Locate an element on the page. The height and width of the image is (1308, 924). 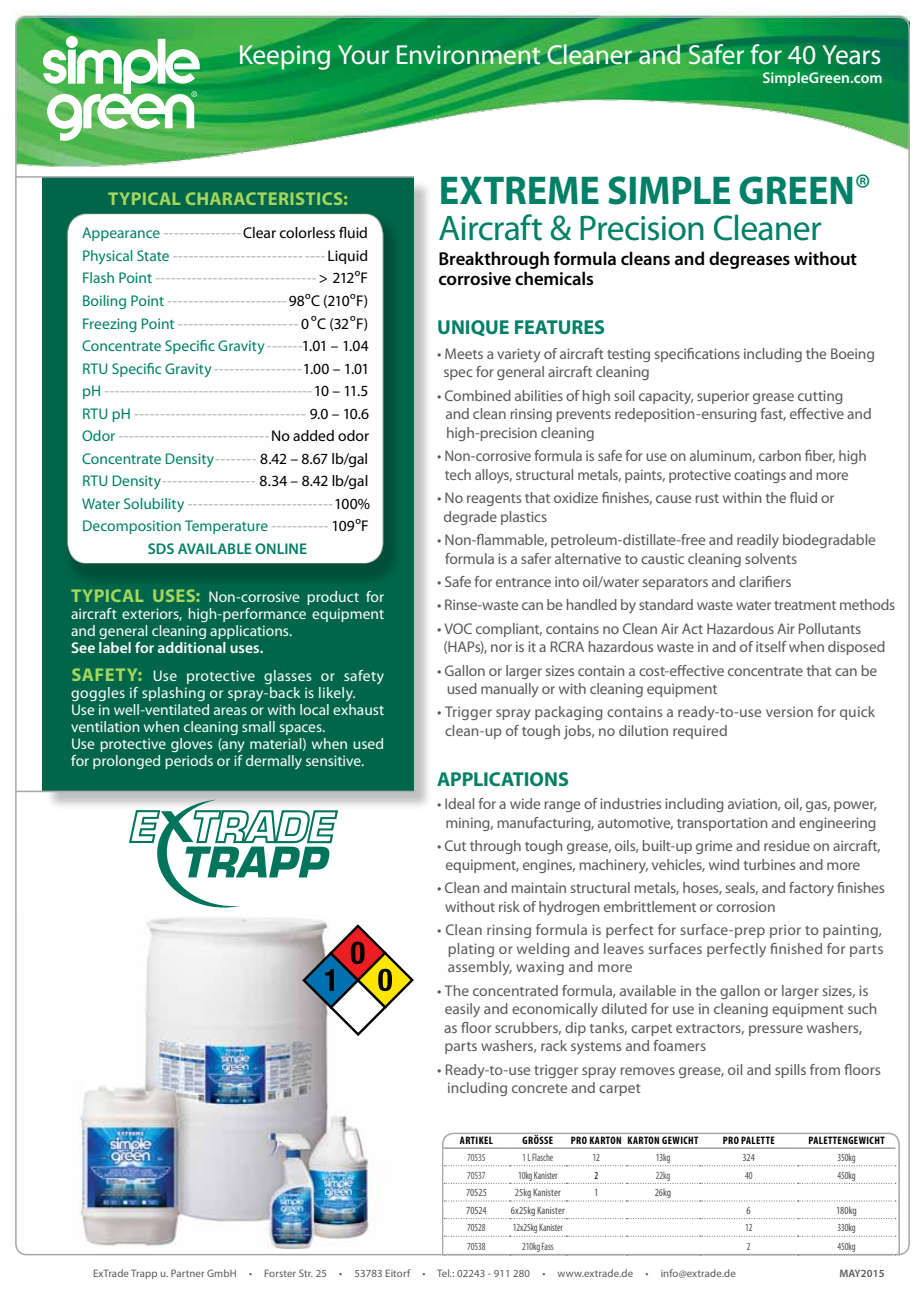
spills is located at coordinates (790, 1071).
